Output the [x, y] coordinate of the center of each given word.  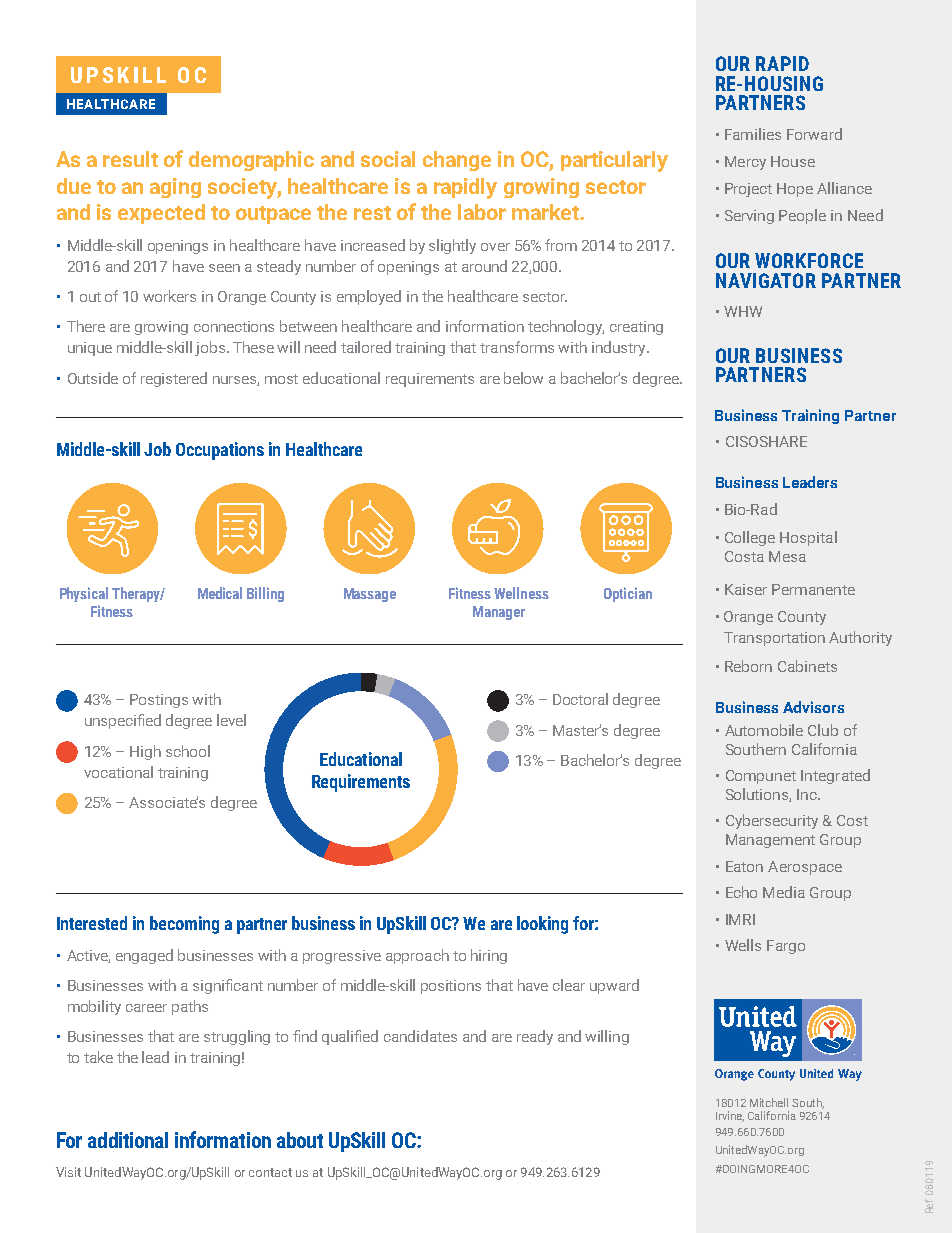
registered [174, 379]
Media [784, 892]
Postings [159, 701]
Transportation [774, 639]
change [457, 161]
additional [128, 1140]
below [523, 378]
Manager [499, 613]
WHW [743, 311]
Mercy [745, 163]
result [130, 159]
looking [542, 925]
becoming [184, 925]
